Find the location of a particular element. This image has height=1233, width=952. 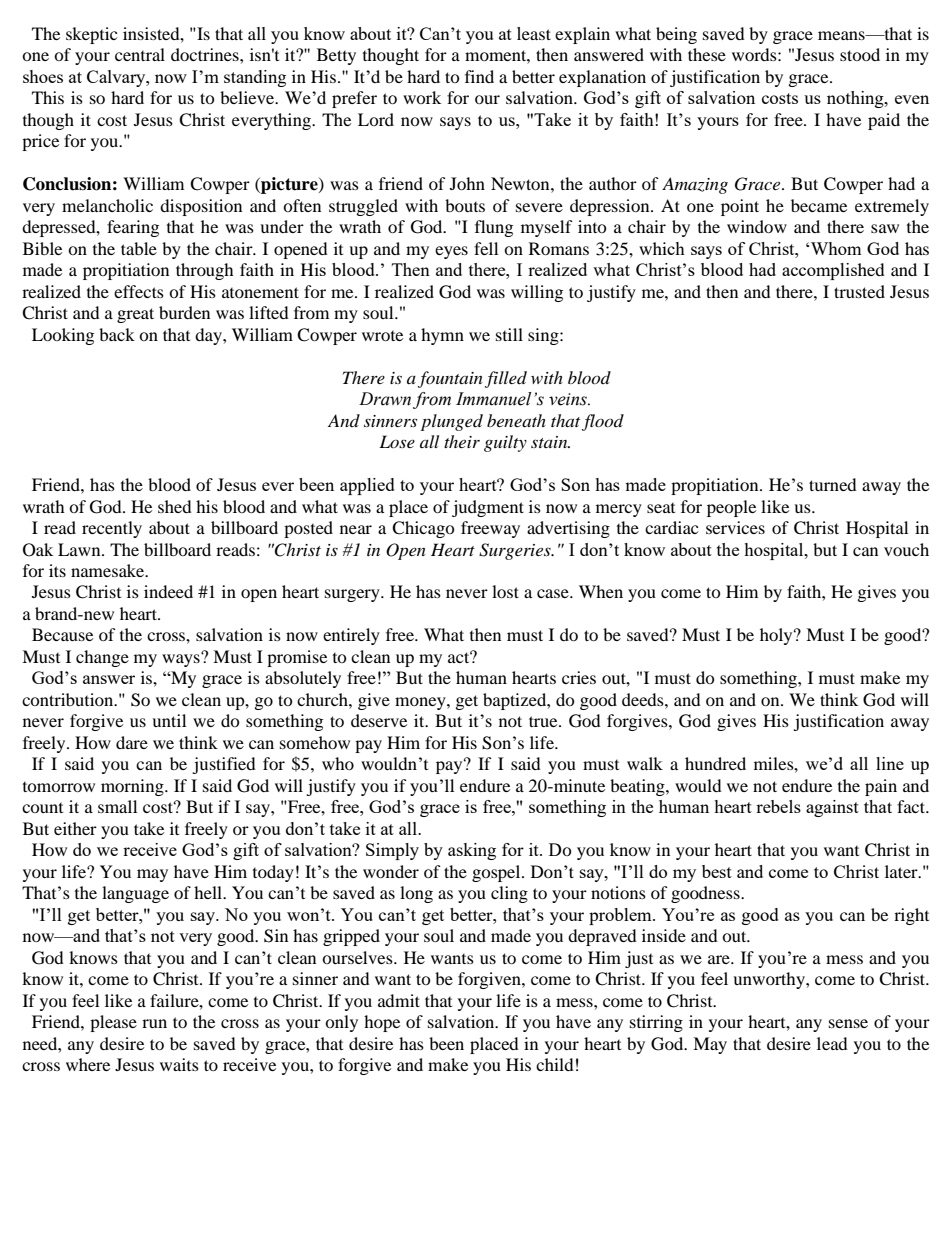

find is located at coordinates (479, 76).
